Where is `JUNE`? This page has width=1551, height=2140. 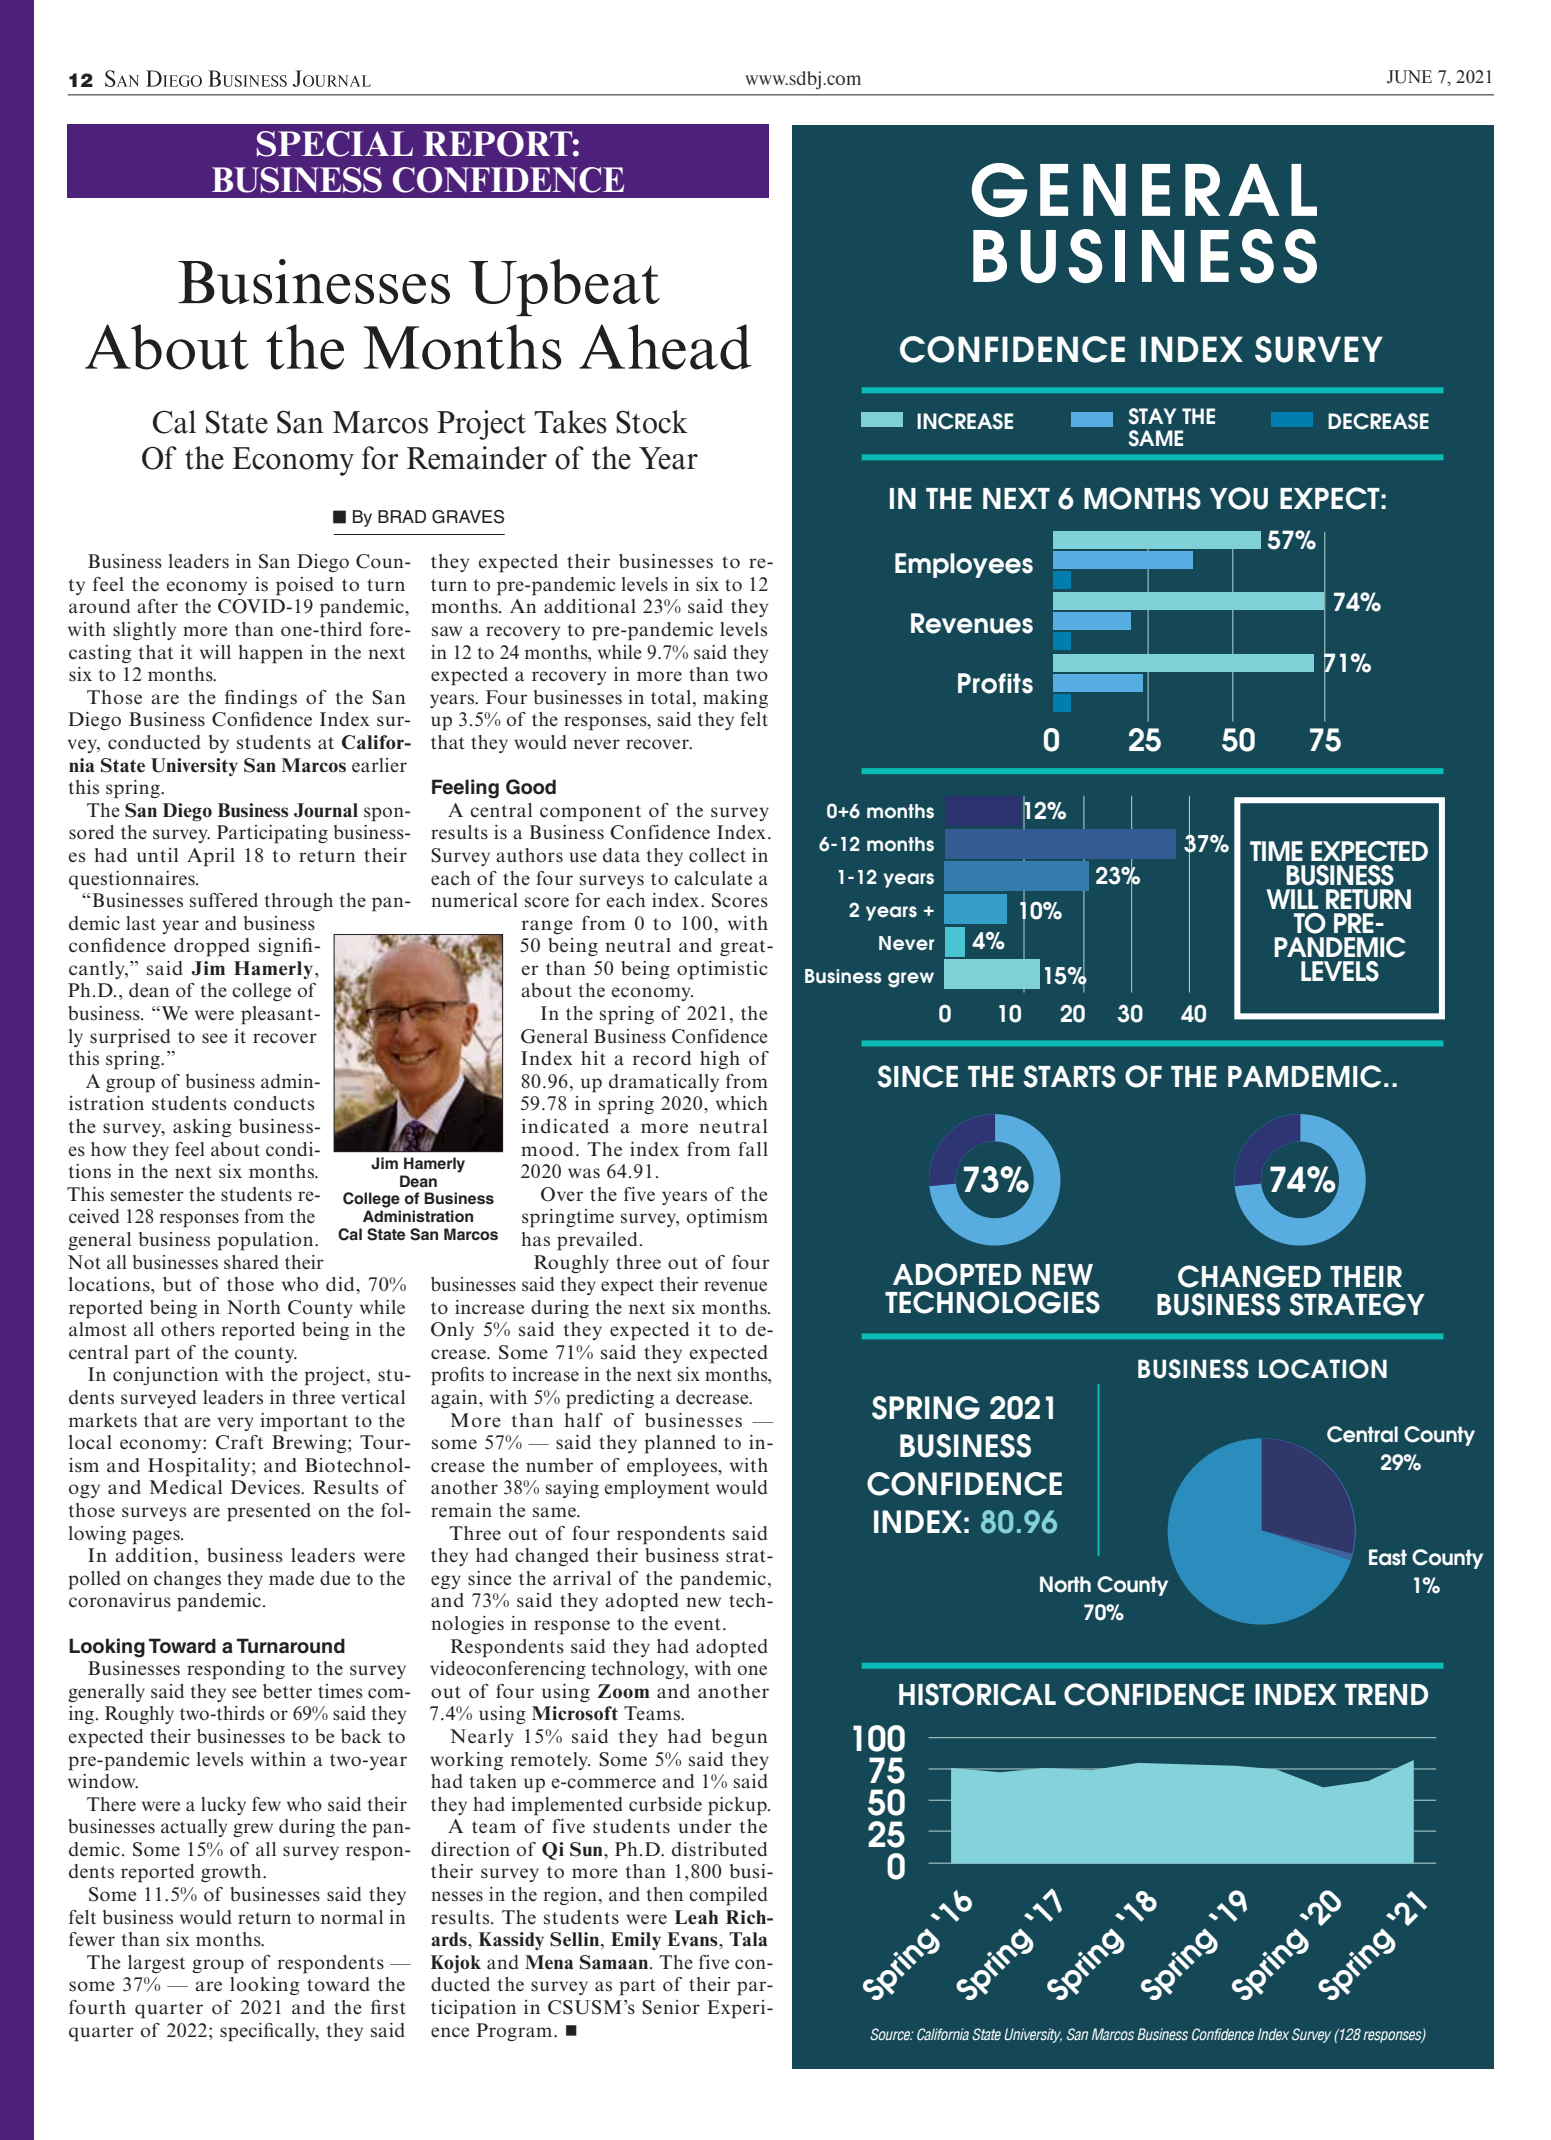 JUNE is located at coordinates (1409, 77).
